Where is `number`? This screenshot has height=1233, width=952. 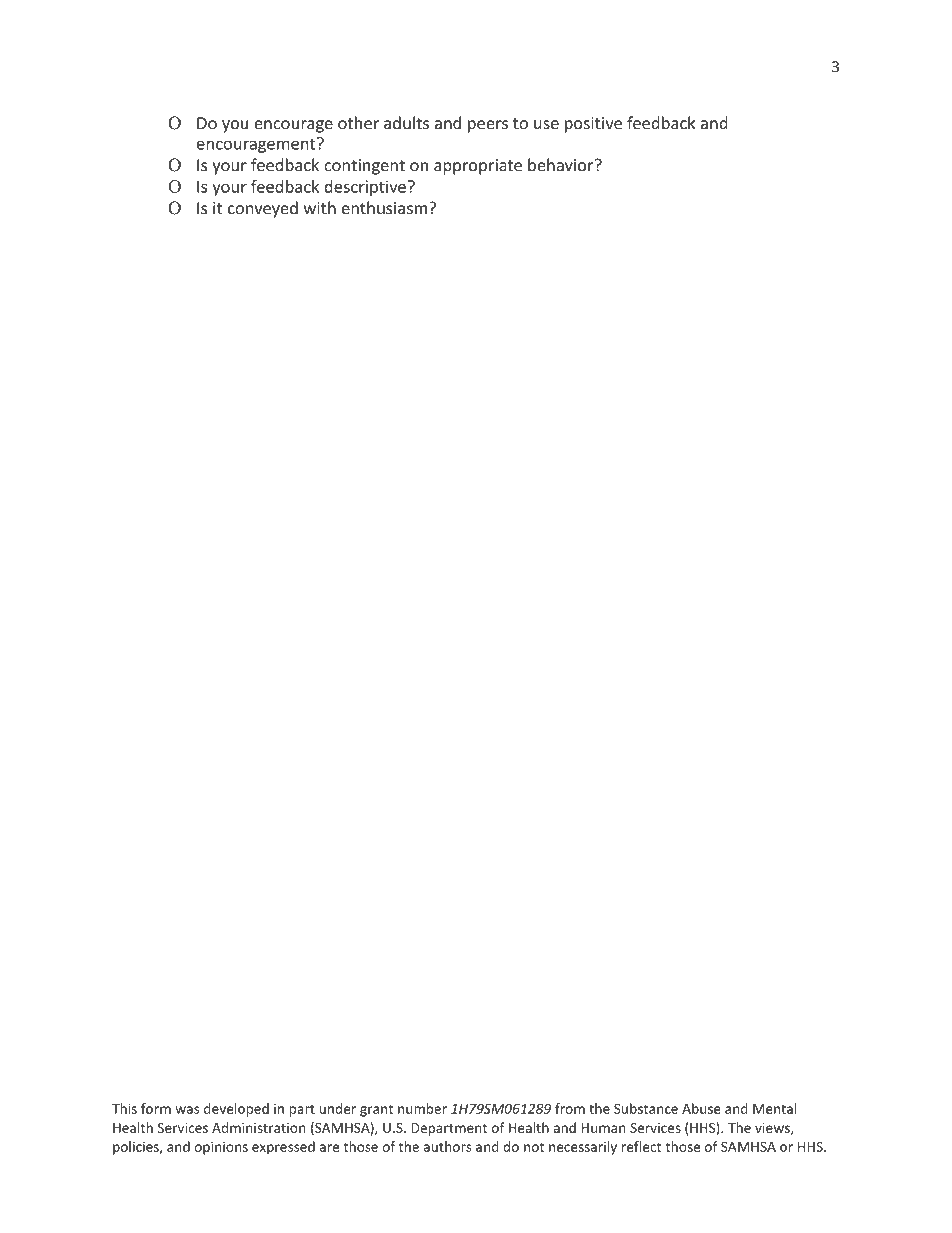
number is located at coordinates (422, 1108).
